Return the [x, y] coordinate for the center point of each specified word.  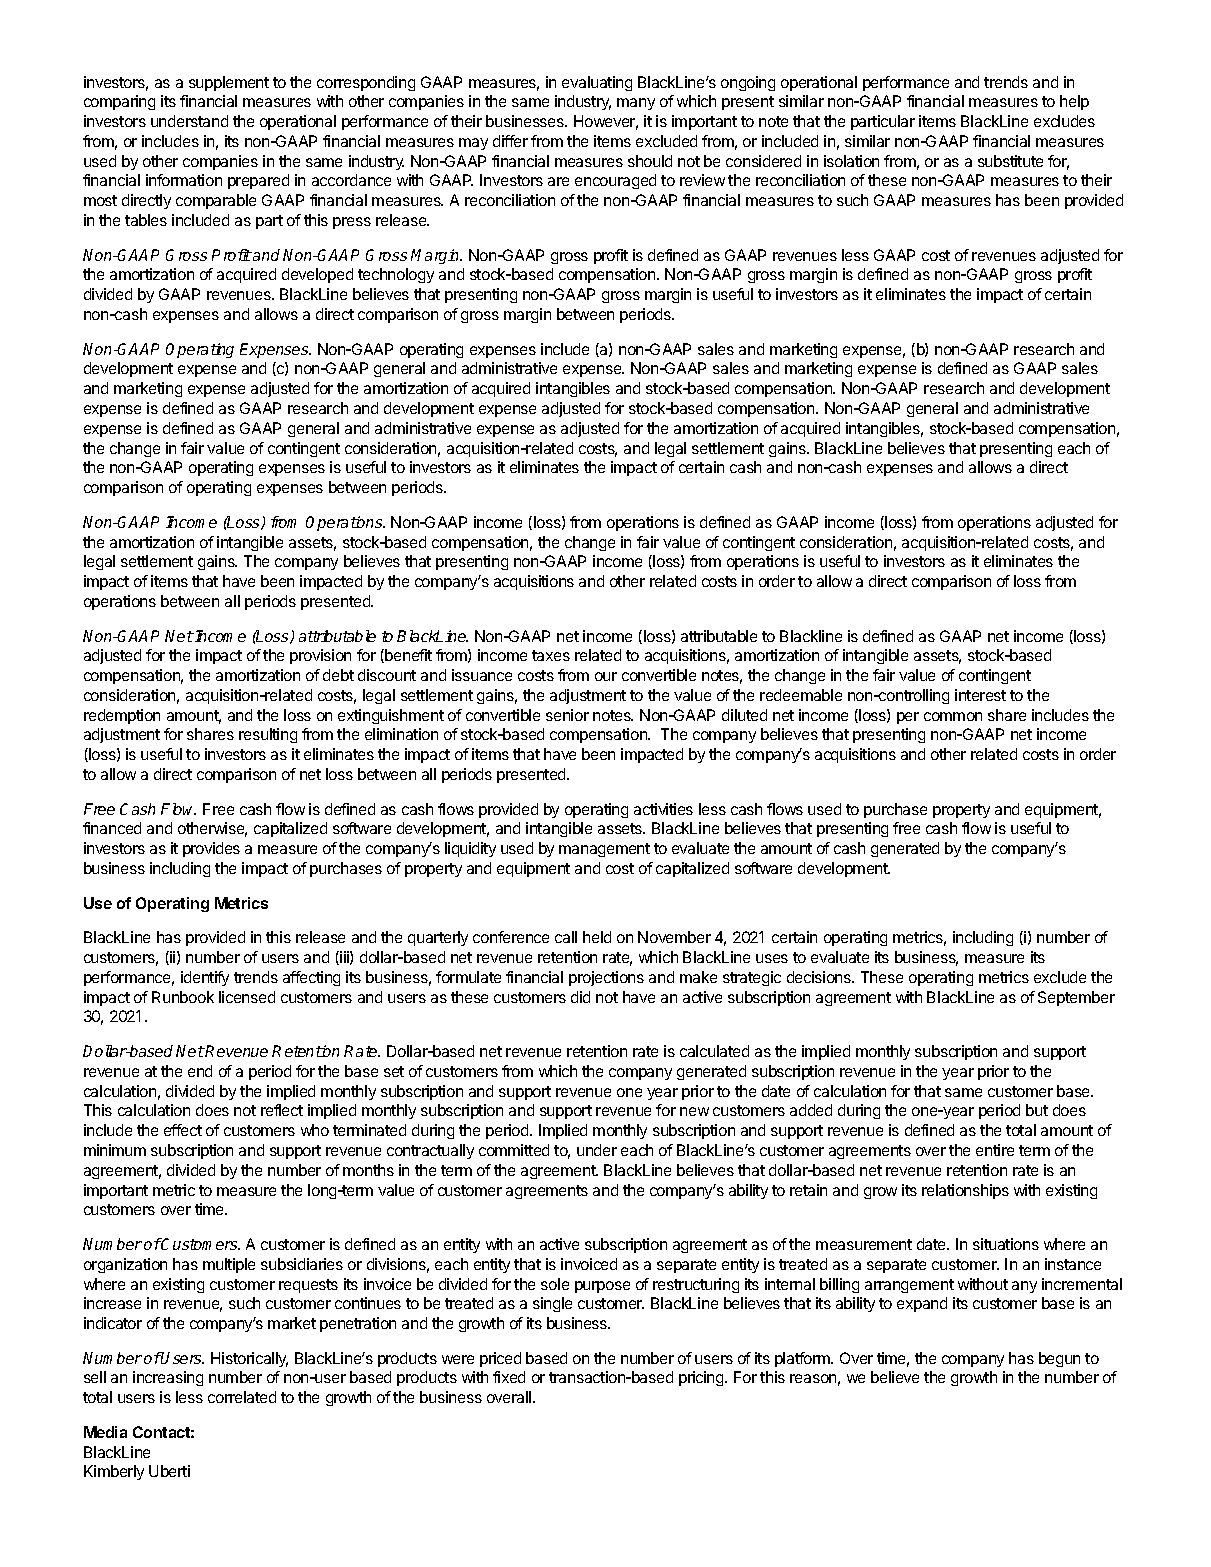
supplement [229, 83]
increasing [168, 1378]
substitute [1010, 161]
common [953, 716]
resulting [268, 735]
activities [663, 809]
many [636, 104]
